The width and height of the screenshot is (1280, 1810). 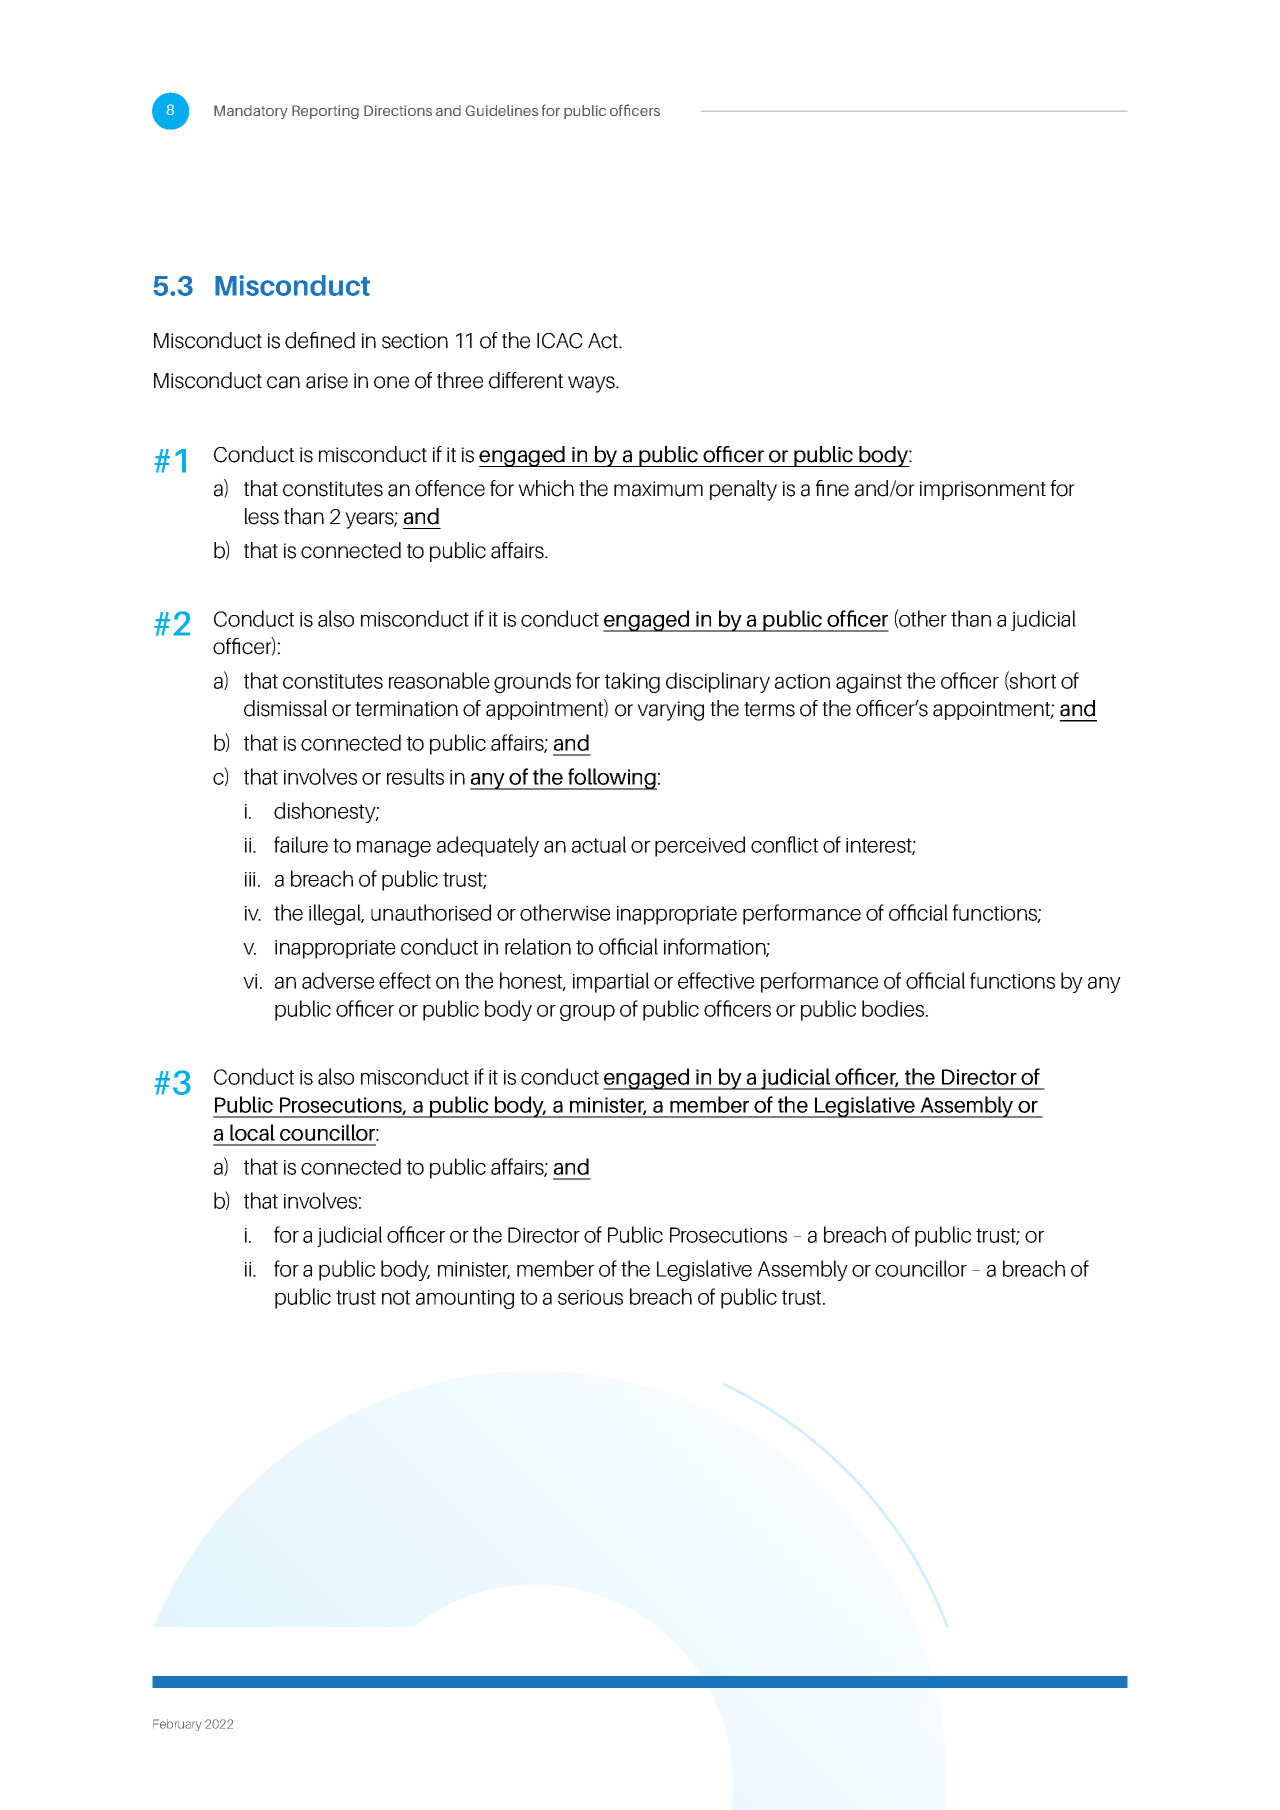 What do you see at coordinates (894, 1008) in the screenshot?
I see `bodies` at bounding box center [894, 1008].
